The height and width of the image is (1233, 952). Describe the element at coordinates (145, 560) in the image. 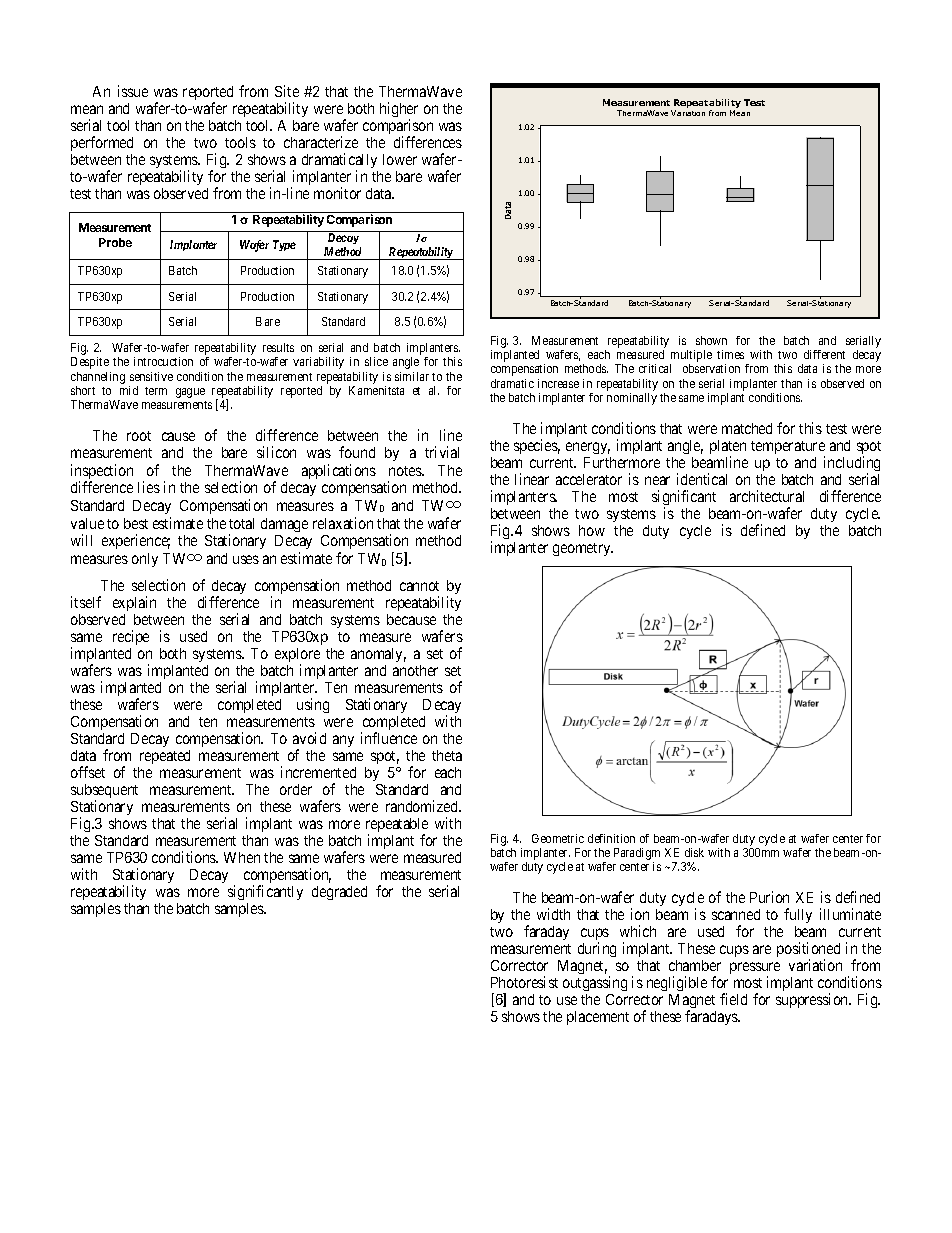

I see `only` at that location.
